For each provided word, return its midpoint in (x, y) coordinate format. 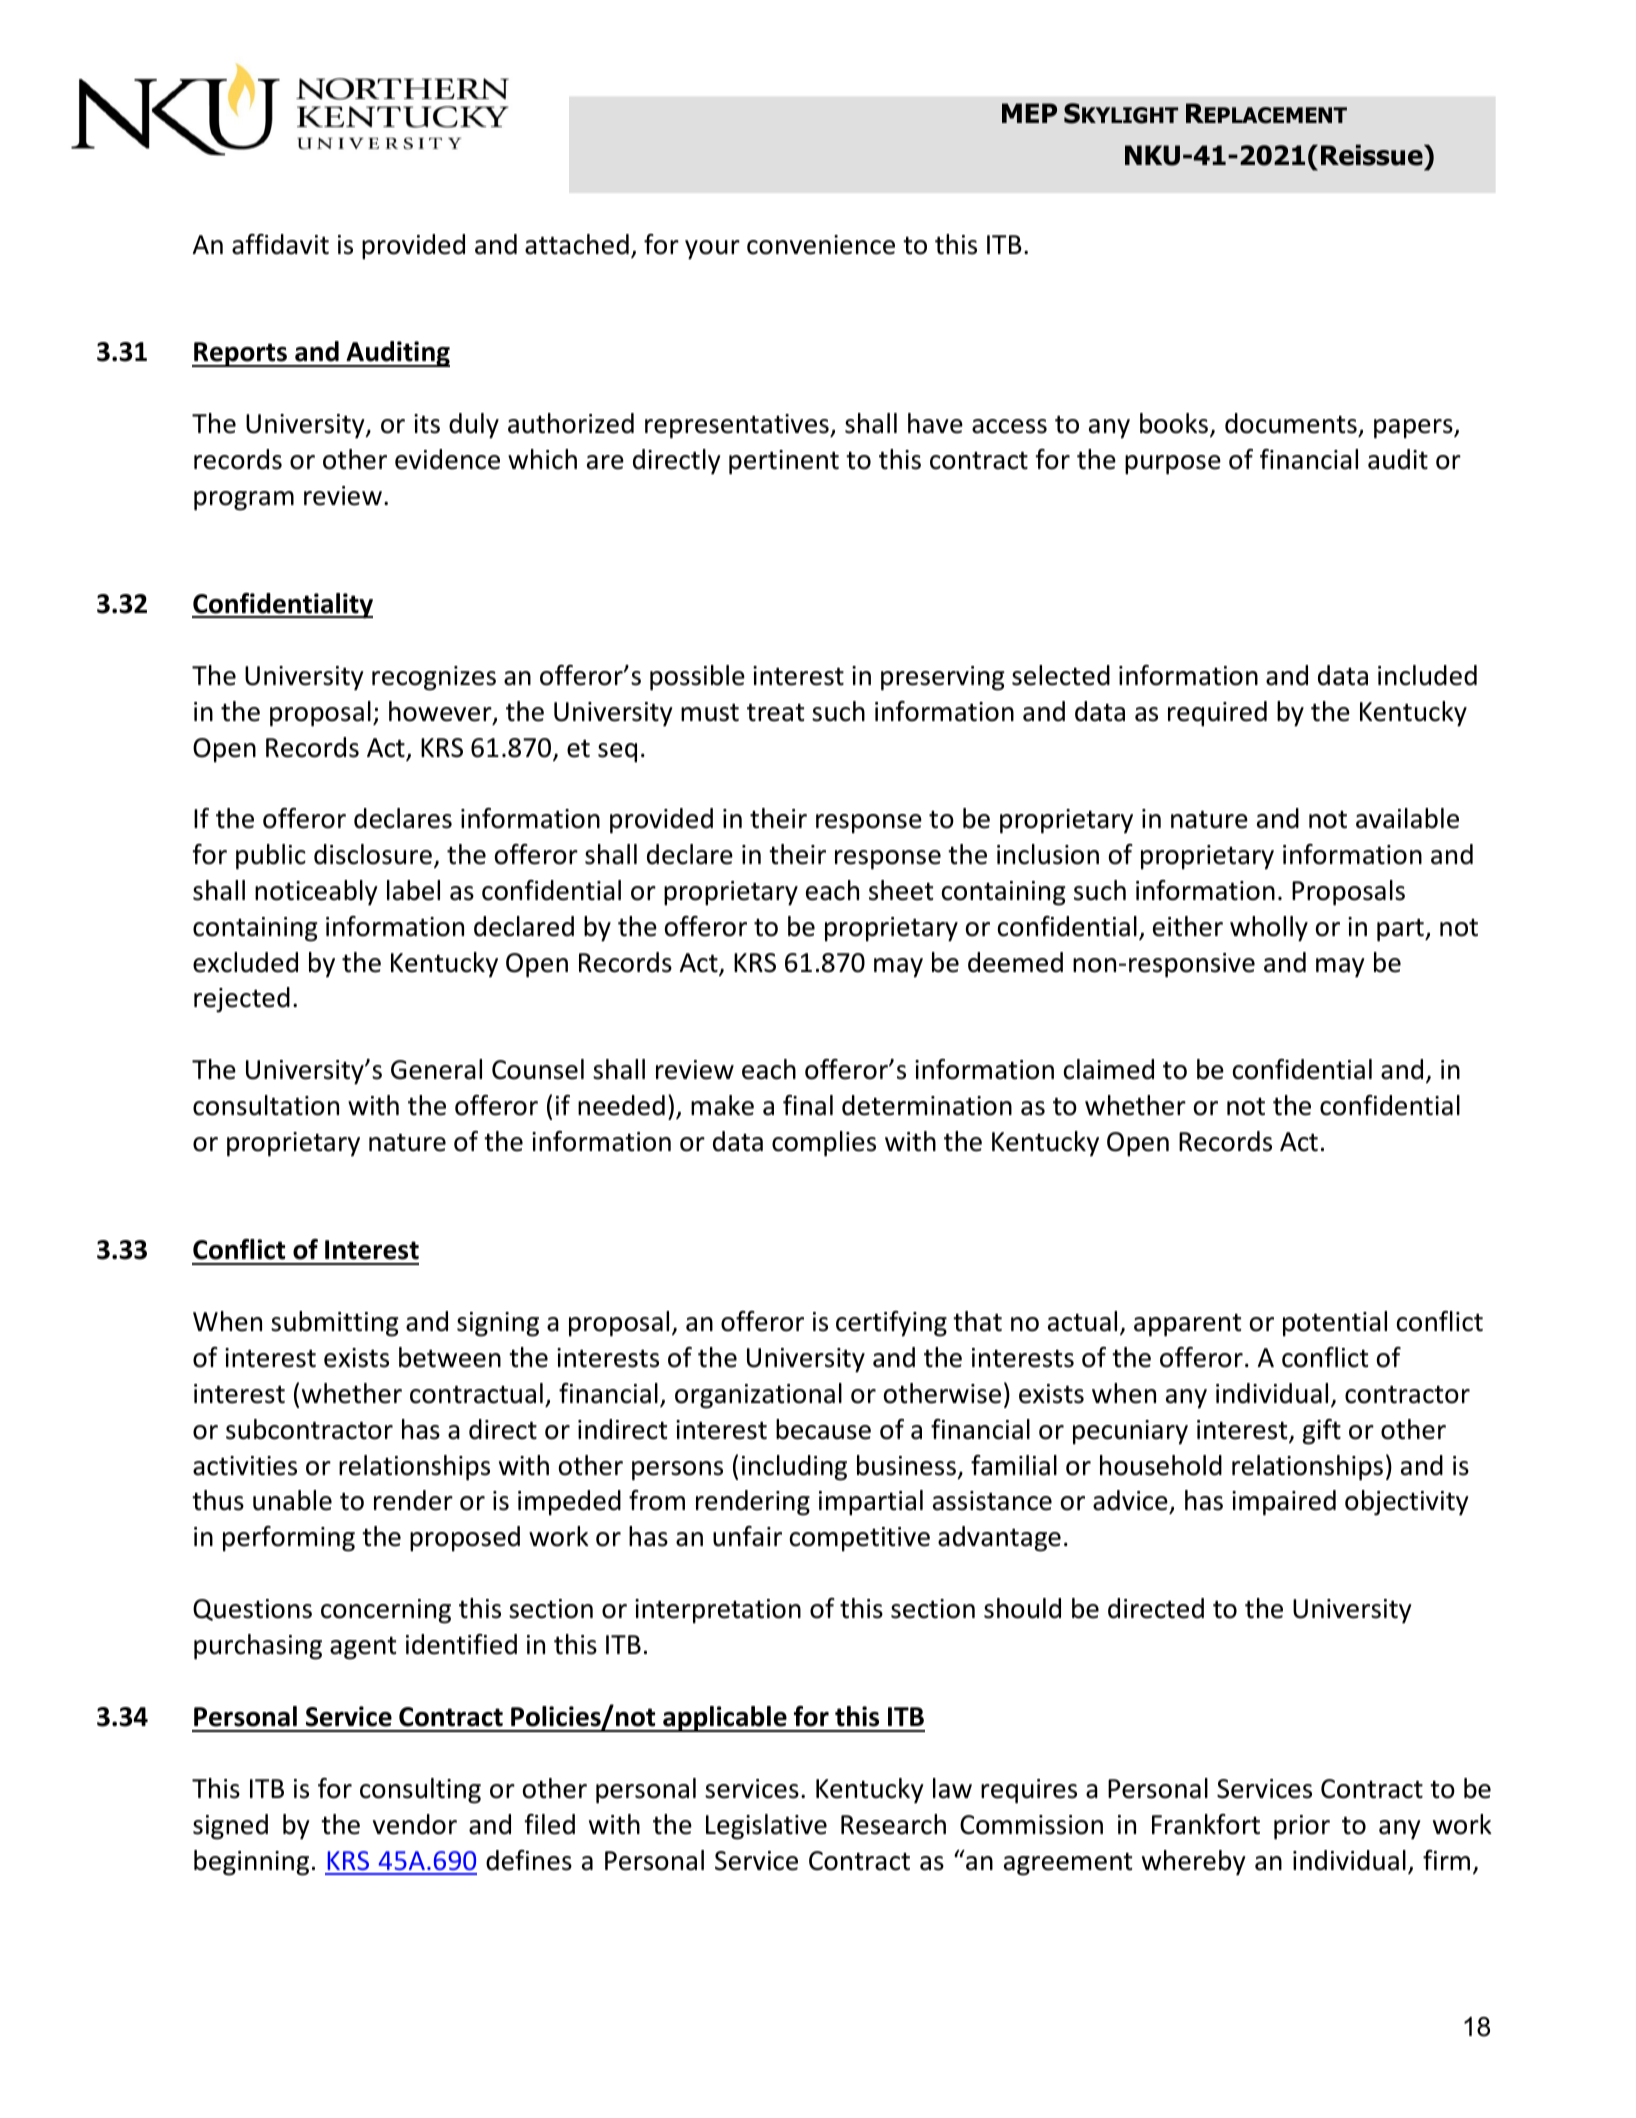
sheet (901, 890)
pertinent (784, 462)
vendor (415, 1824)
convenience (821, 245)
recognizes (434, 678)
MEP (1029, 113)
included (1427, 675)
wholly (1269, 929)
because (823, 1429)
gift (1321, 1432)
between (450, 1357)
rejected (242, 1000)
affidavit (280, 244)
